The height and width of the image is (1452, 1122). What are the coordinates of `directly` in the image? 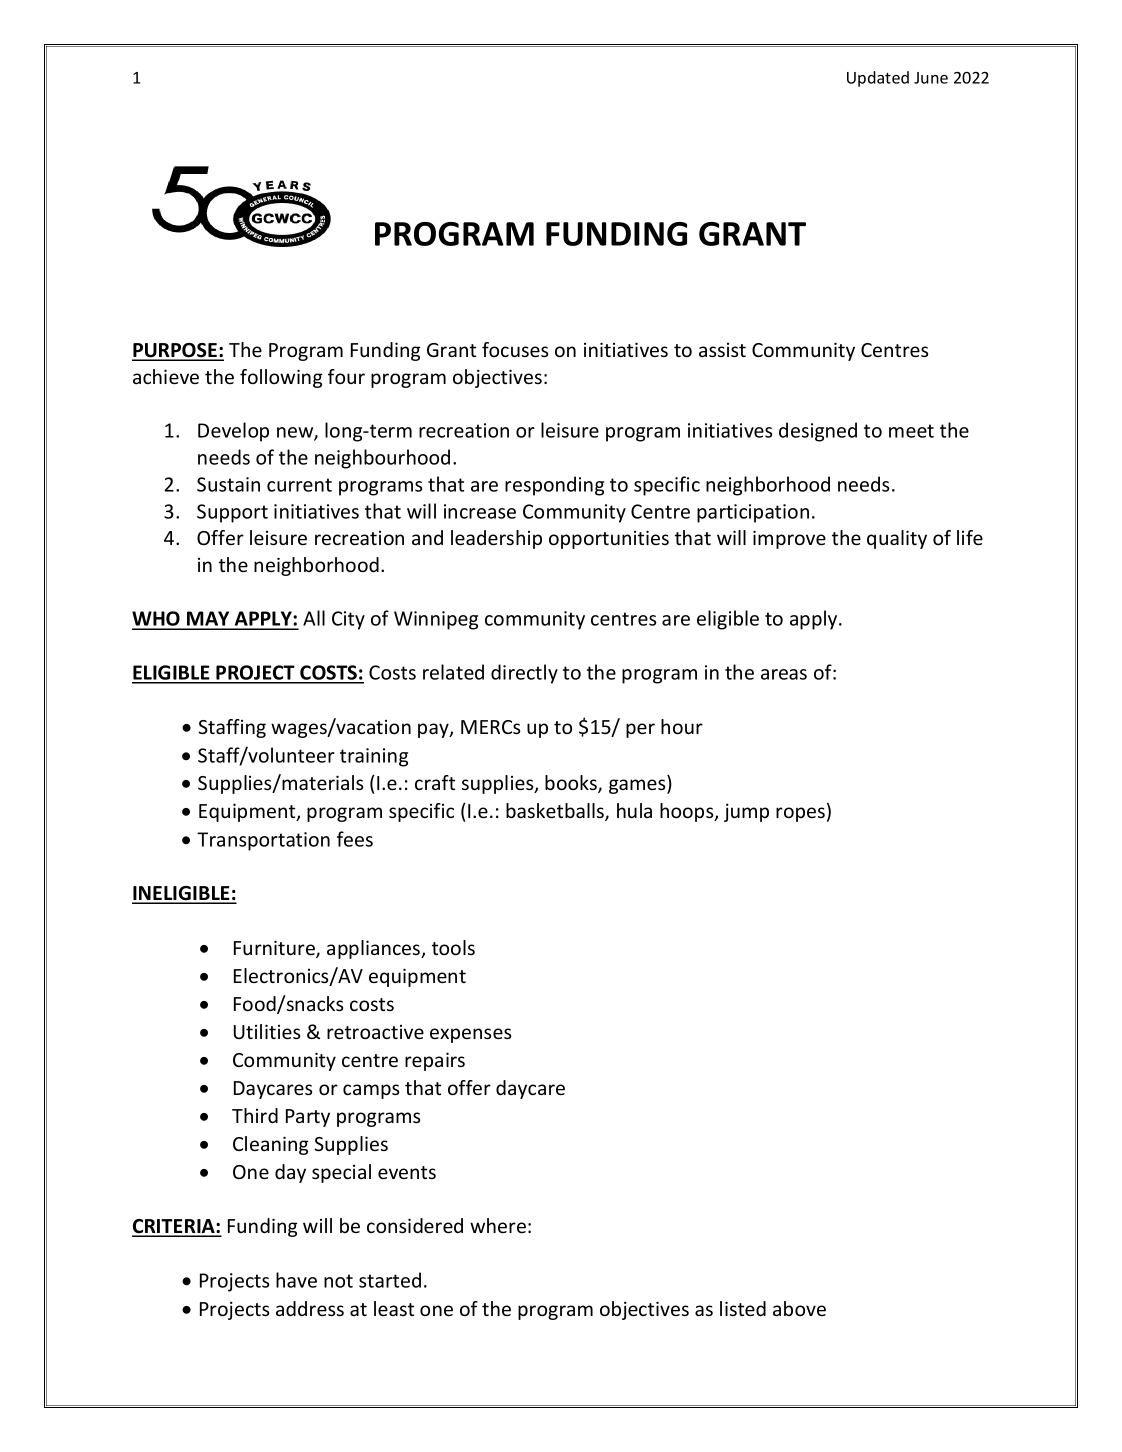 It's located at (524, 674).
